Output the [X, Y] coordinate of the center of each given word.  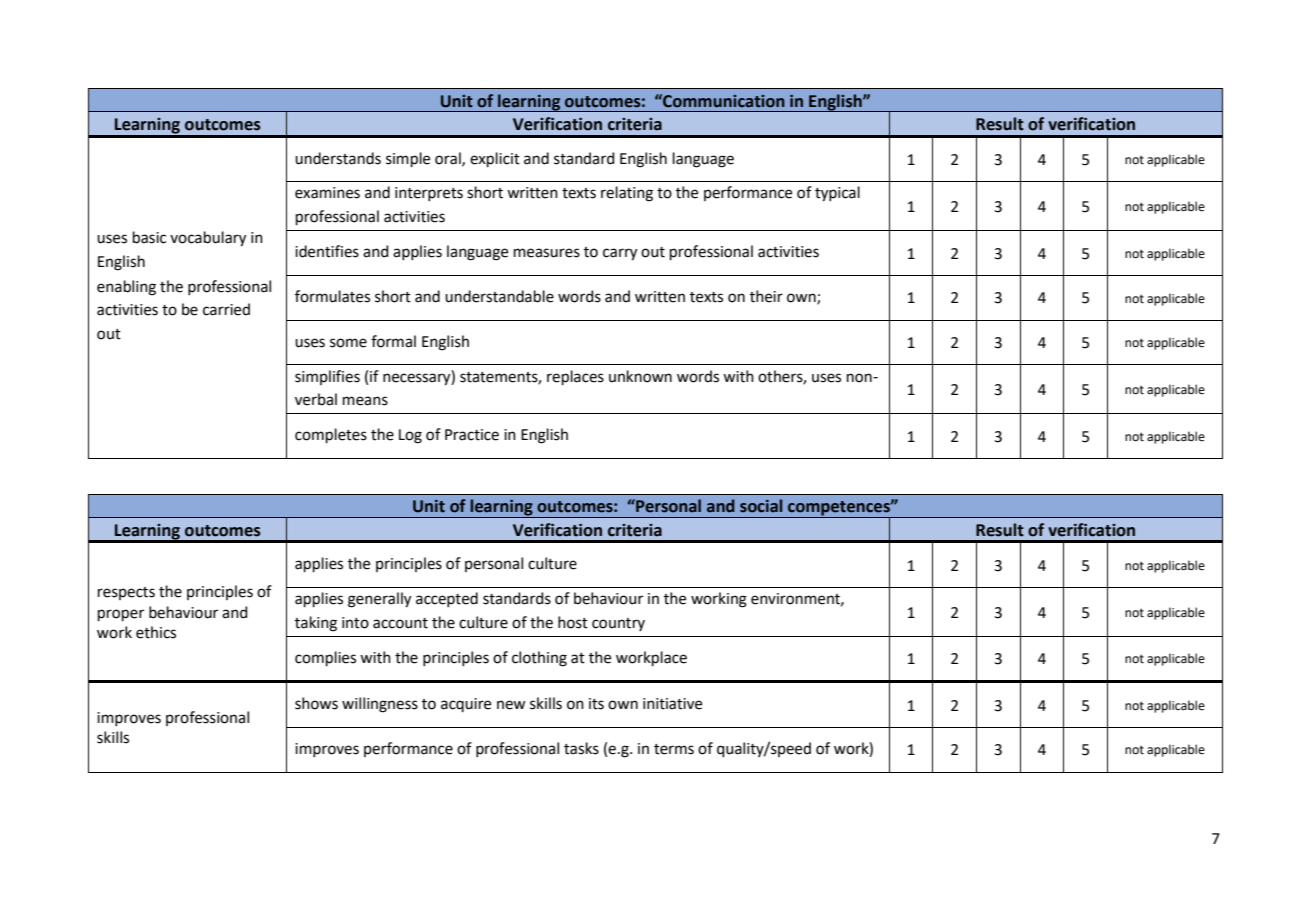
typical [837, 194]
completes [331, 435]
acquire [466, 705]
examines [327, 193]
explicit [495, 159]
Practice [472, 435]
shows [316, 703]
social [761, 506]
